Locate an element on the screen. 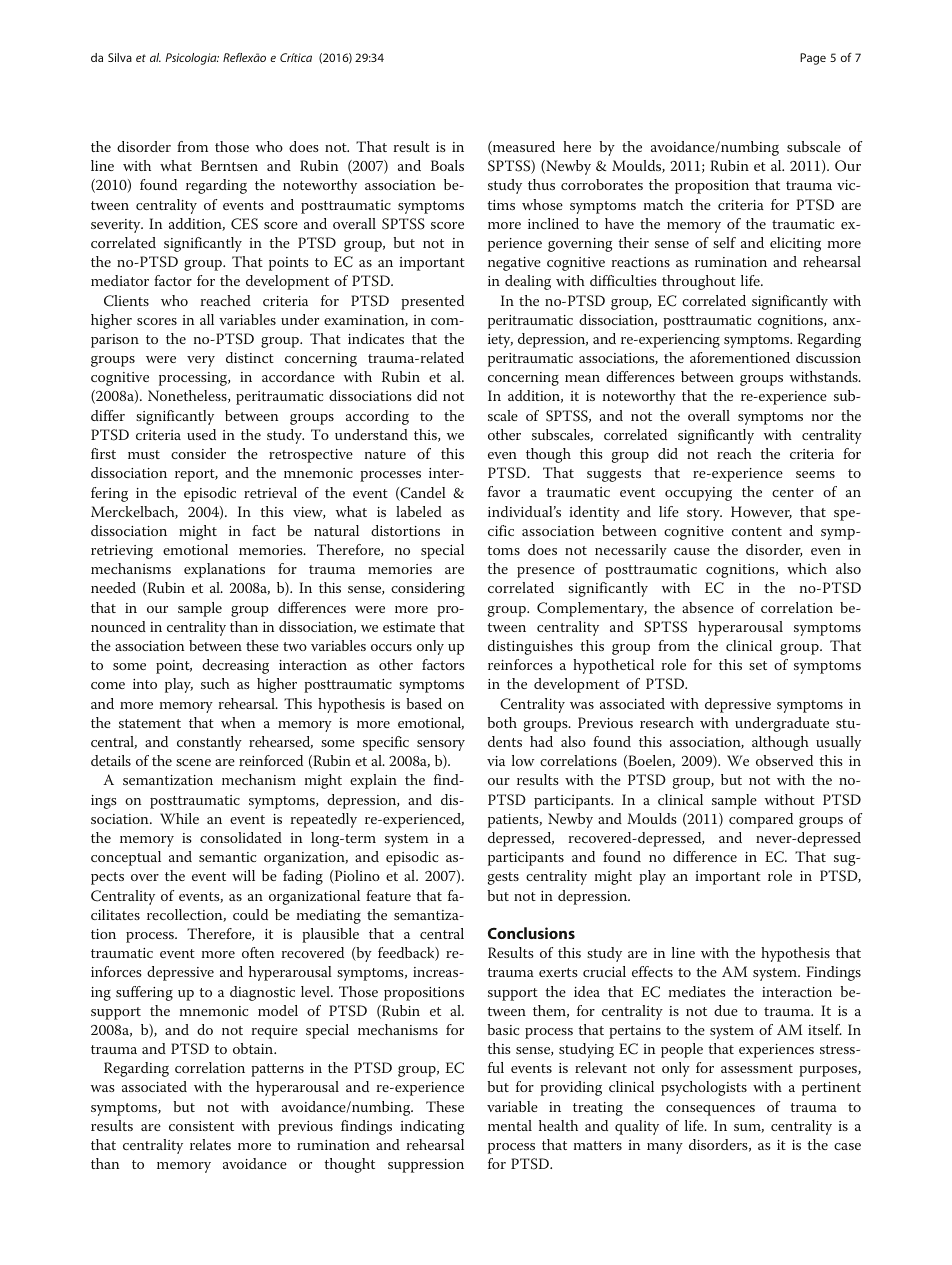 This screenshot has width=952, height=1265. Silva is located at coordinates (120, 57).
